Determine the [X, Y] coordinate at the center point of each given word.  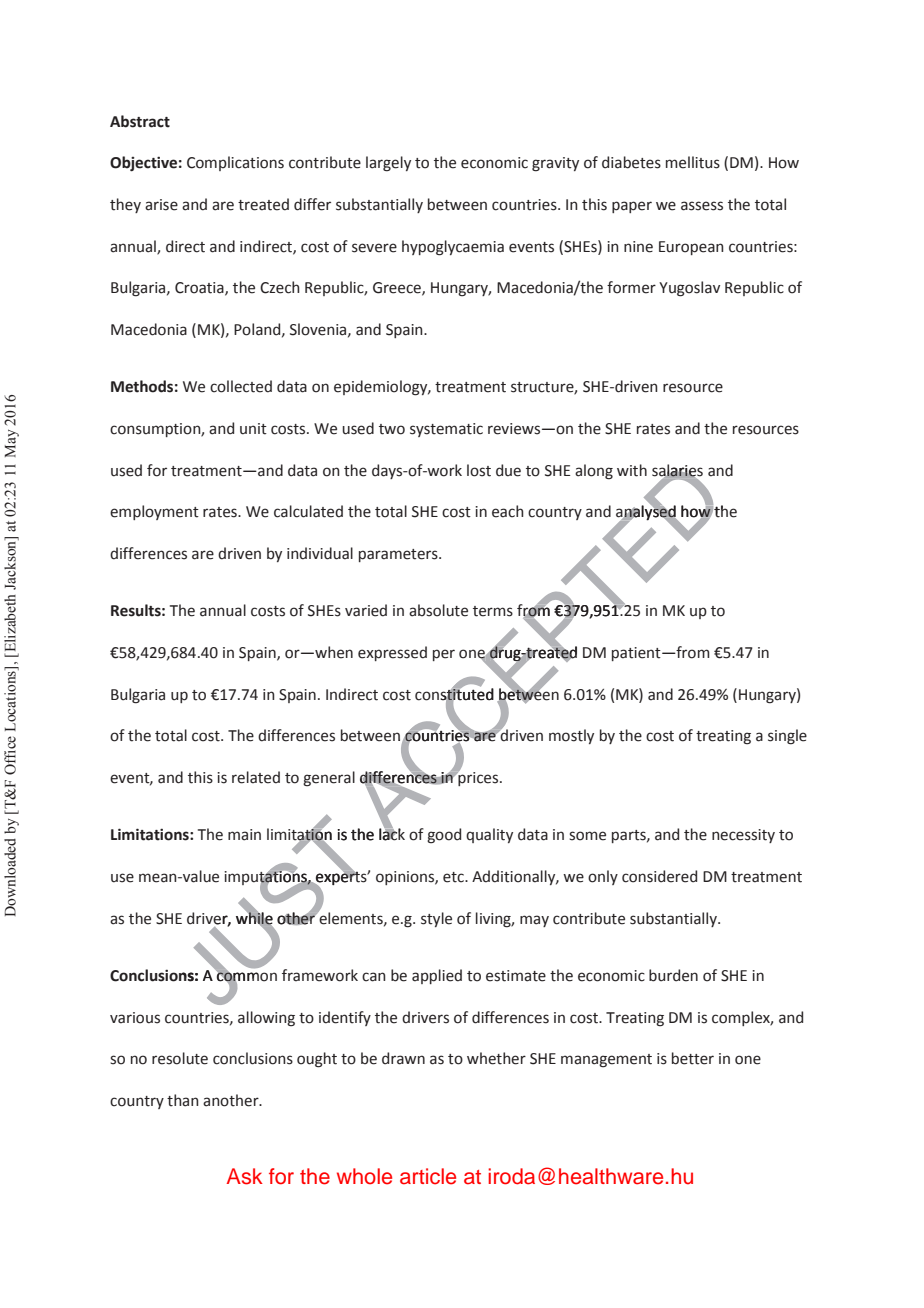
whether [496, 1058]
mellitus [693, 162]
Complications [235, 163]
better [693, 1058]
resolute [180, 1058]
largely [388, 164]
